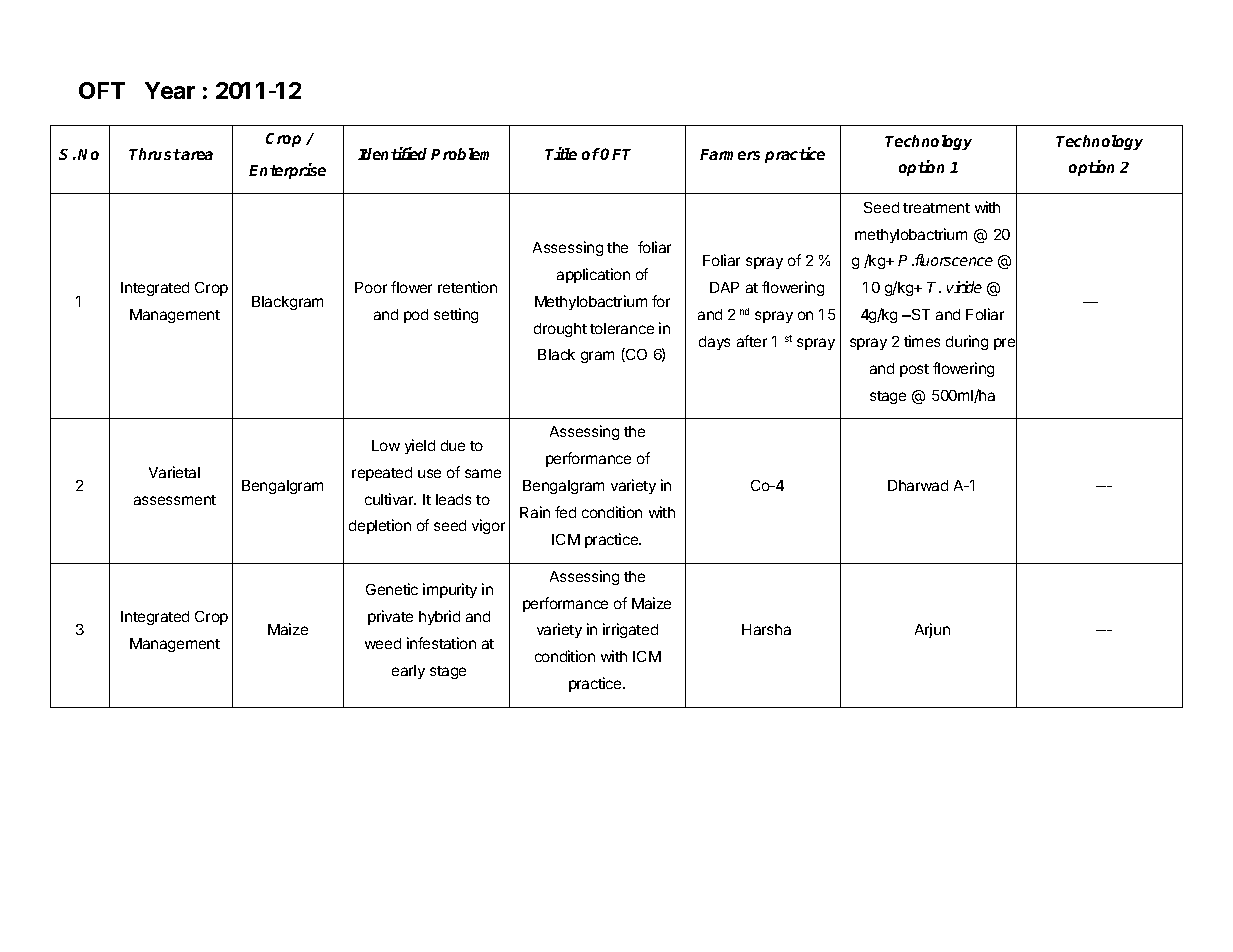 The image size is (1233, 952). Describe the element at coordinates (932, 630) in the screenshot. I see `Arjun` at that location.
